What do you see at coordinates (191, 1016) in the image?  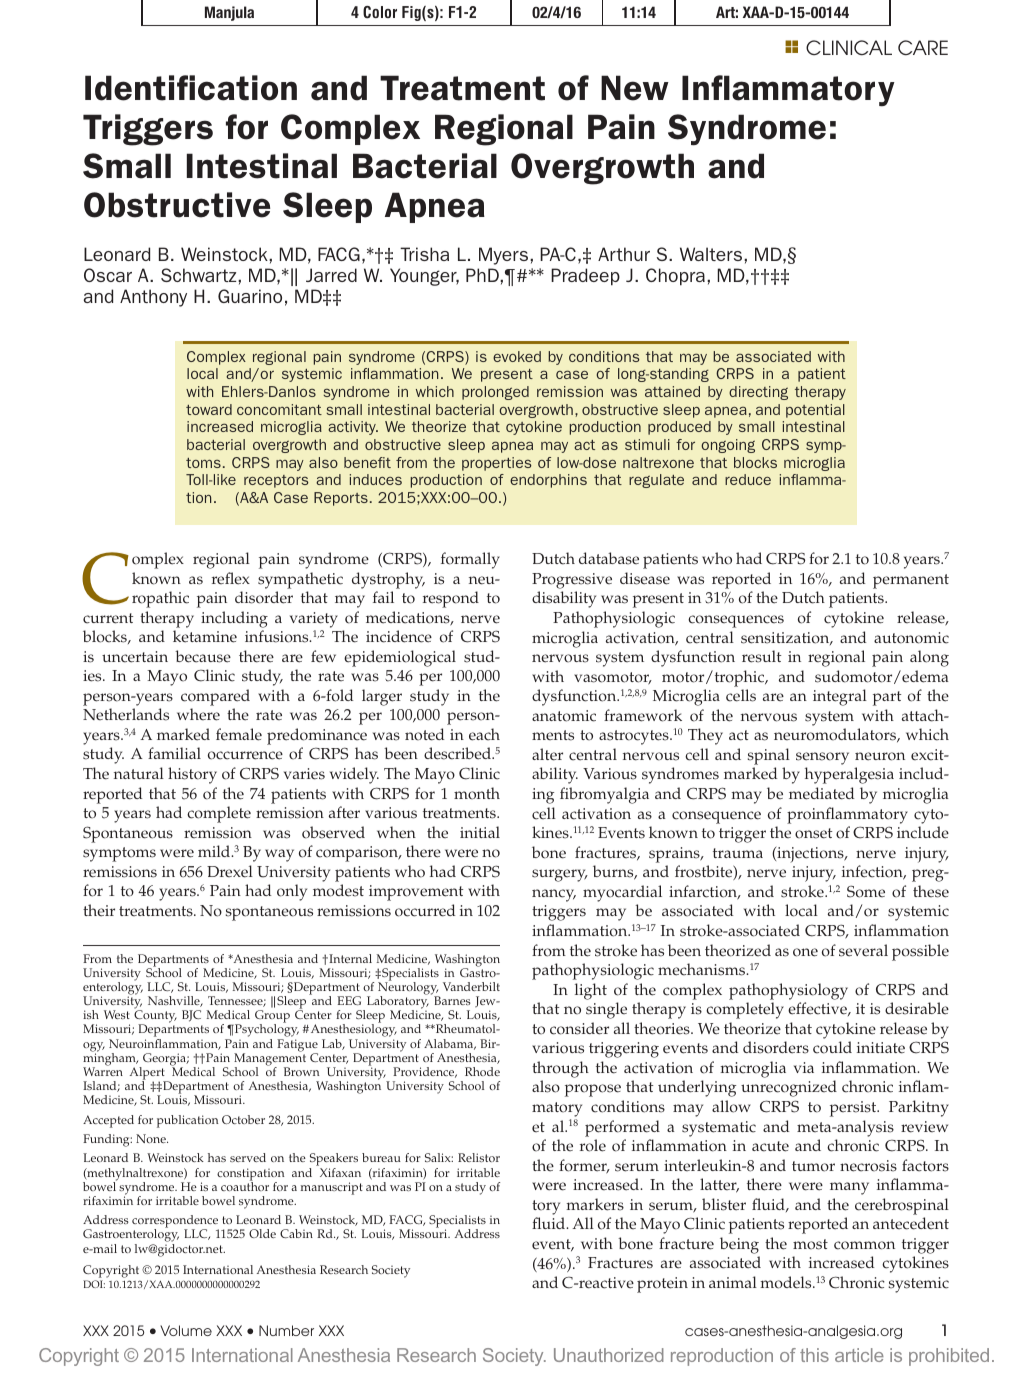 I see `BJC` at bounding box center [191, 1016].
